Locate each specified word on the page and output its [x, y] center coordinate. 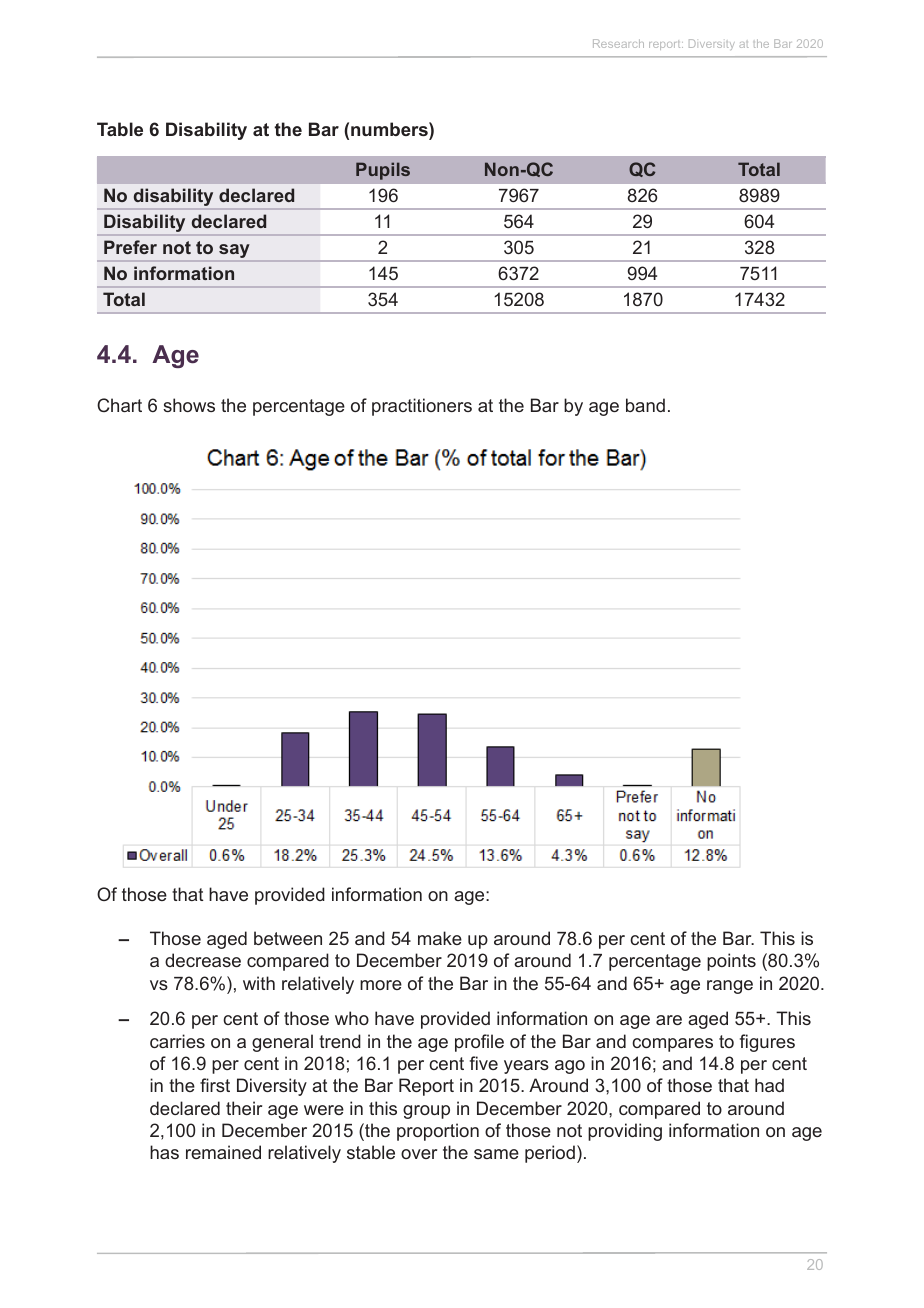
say [234, 251]
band [645, 405]
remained [223, 1152]
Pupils [383, 171]
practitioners [422, 407]
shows [189, 405]
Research [618, 43]
